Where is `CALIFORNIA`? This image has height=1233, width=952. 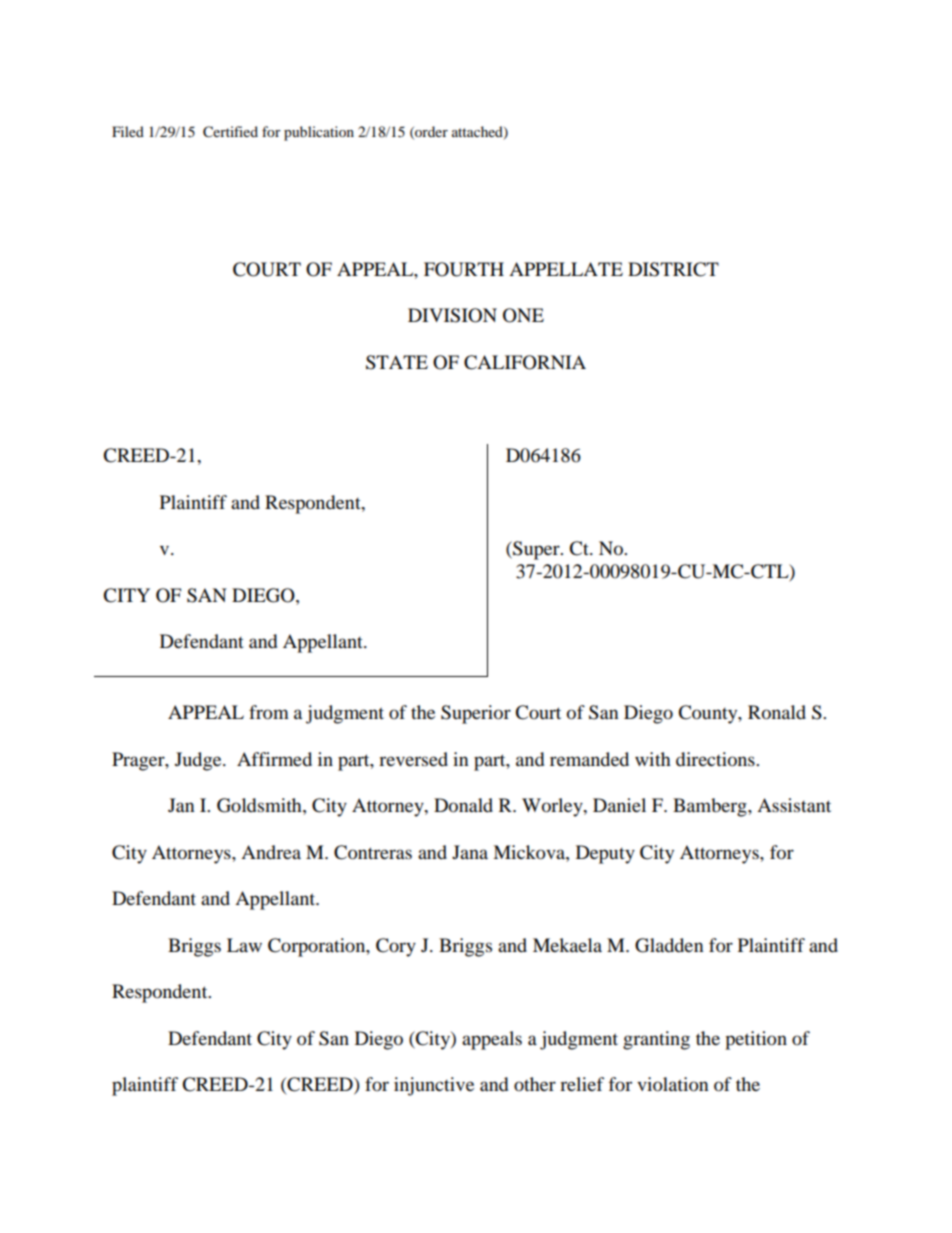 CALIFORNIA is located at coordinates (525, 362).
